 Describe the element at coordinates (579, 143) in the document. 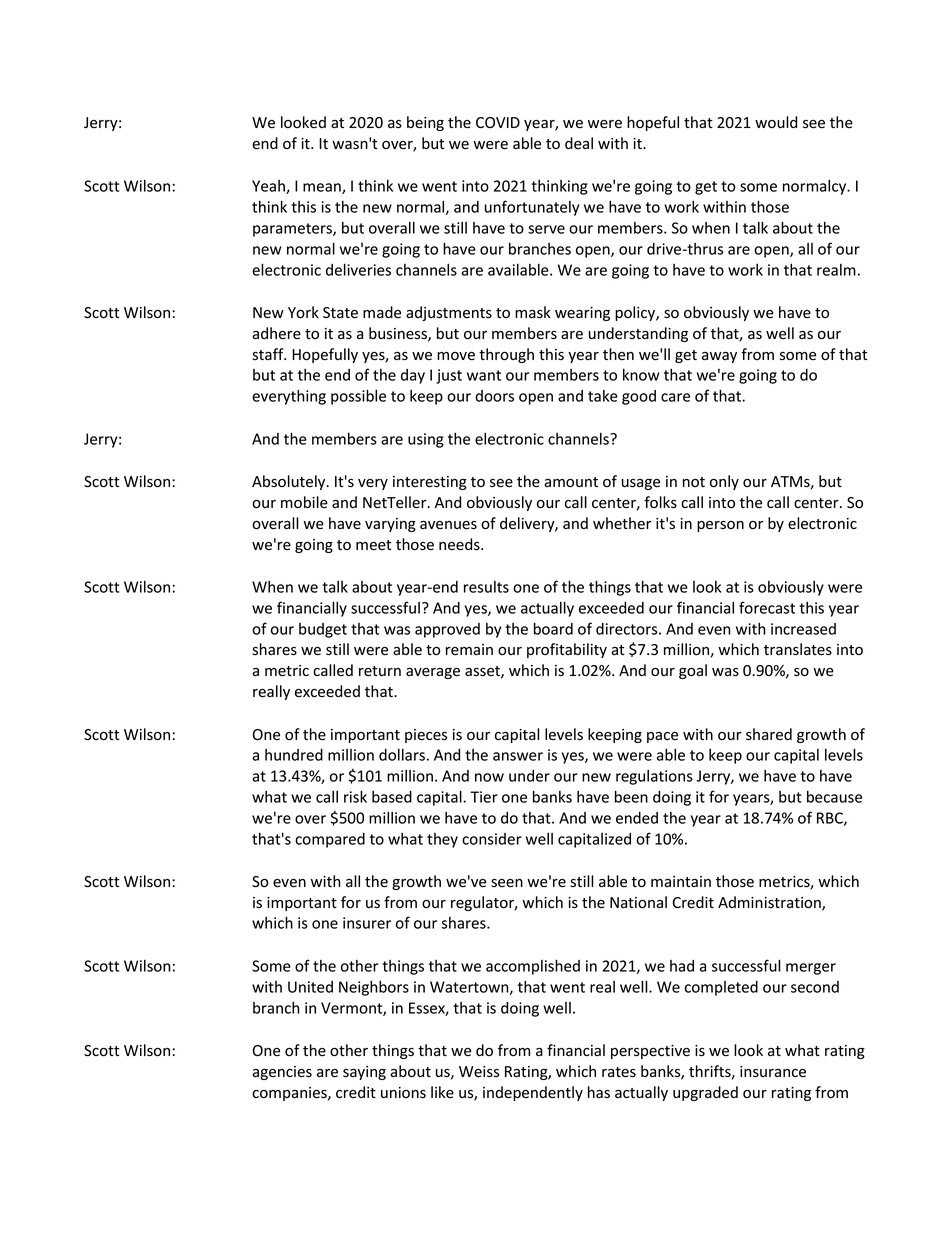

I see `deal` at that location.
